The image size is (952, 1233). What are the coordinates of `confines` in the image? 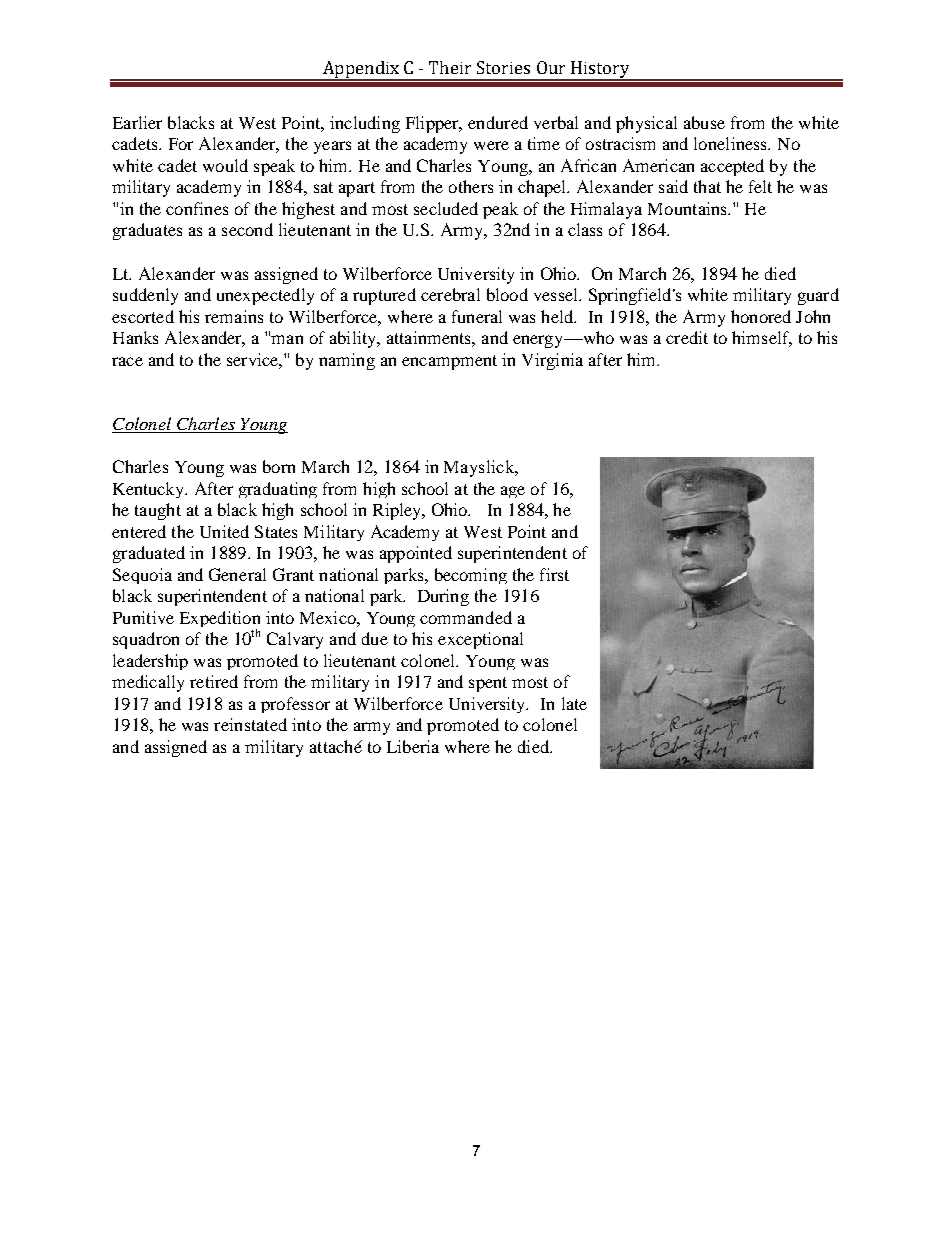 It's located at (197, 208).
